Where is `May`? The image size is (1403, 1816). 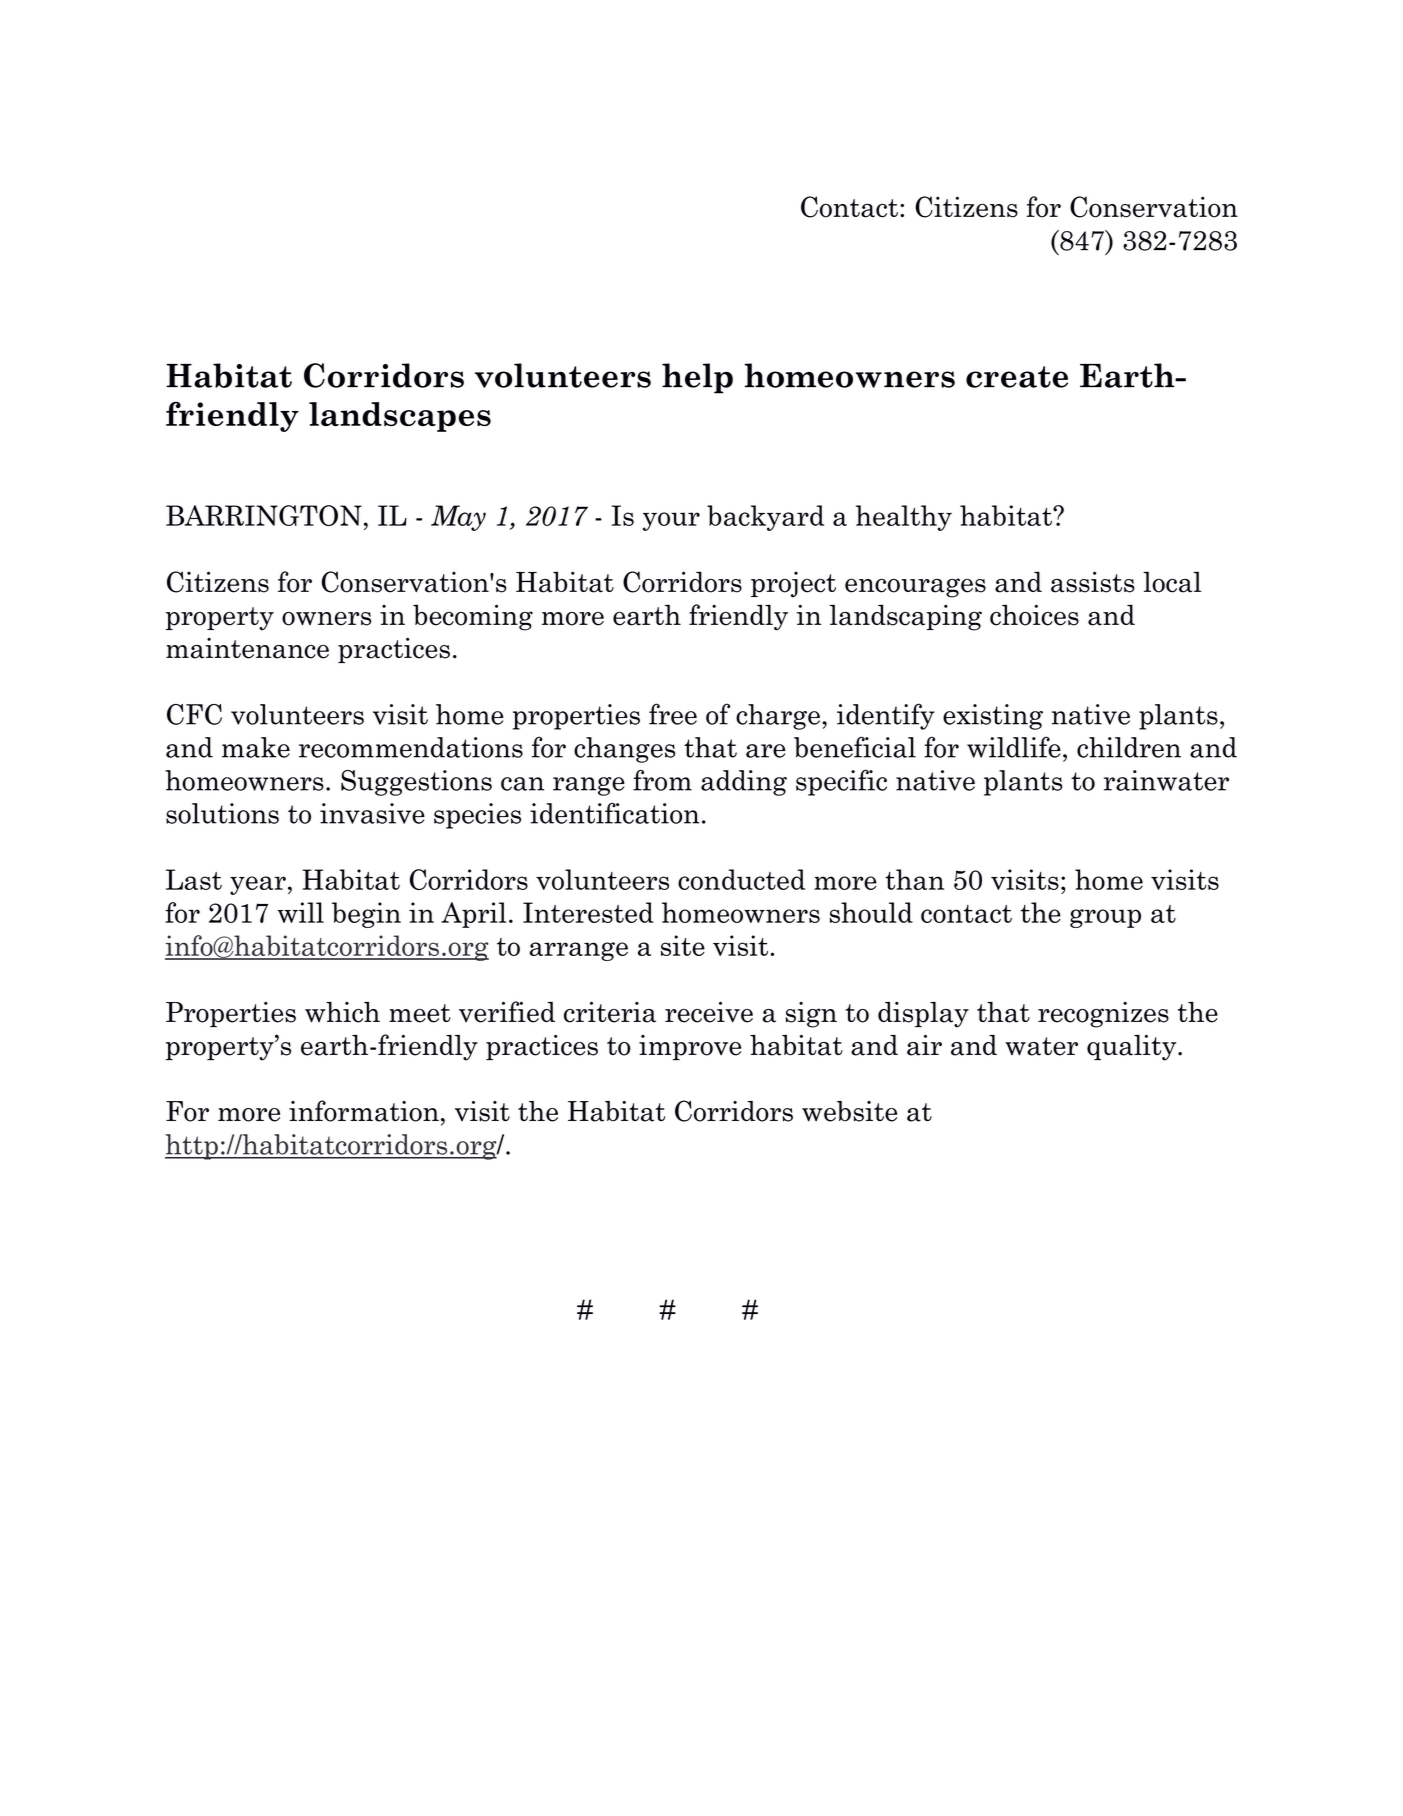 May is located at coordinates (458, 518).
